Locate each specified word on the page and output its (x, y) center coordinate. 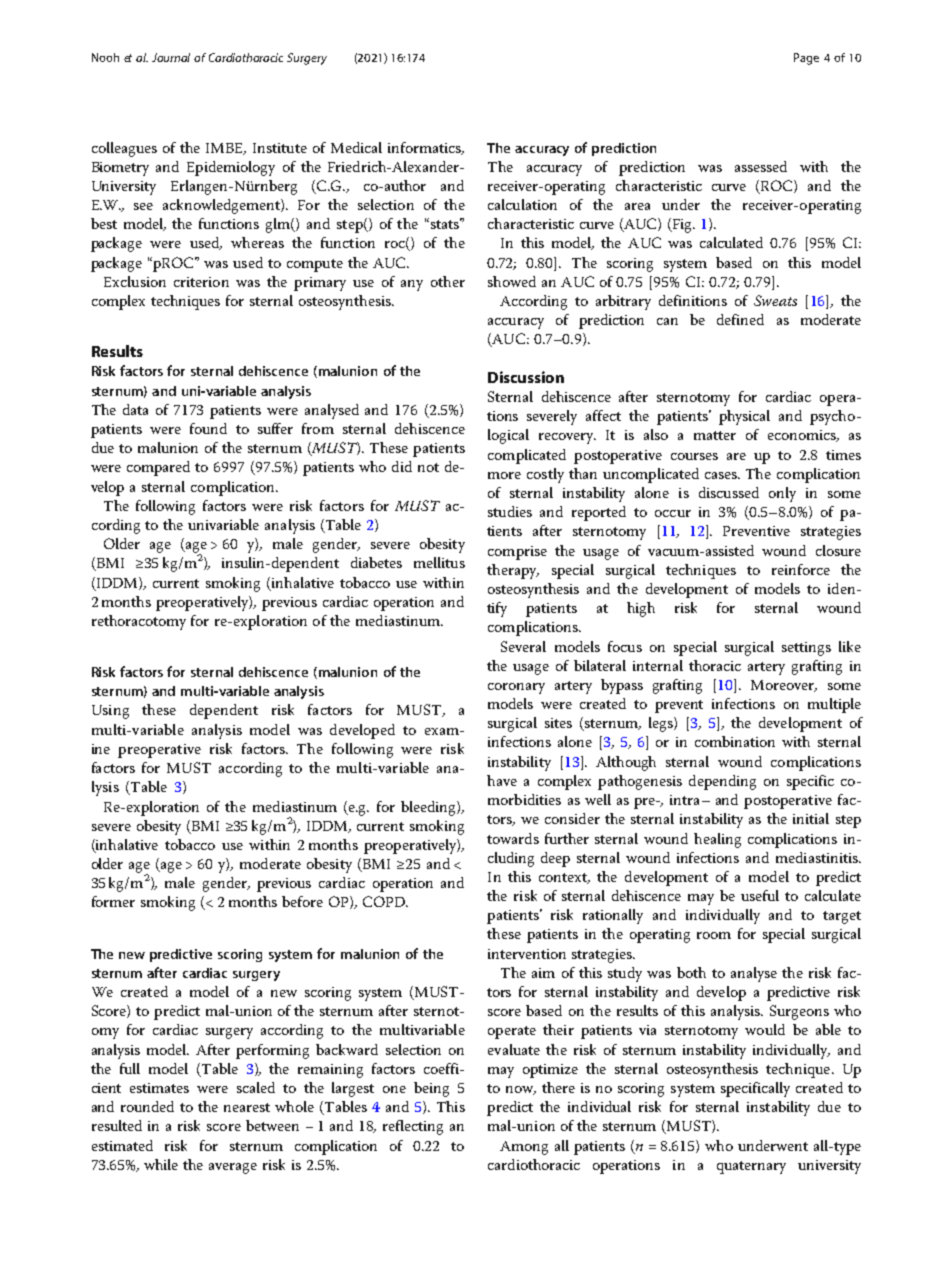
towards (513, 838)
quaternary (751, 1167)
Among (524, 1148)
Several (523, 646)
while (161, 1164)
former (113, 901)
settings (806, 649)
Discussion (526, 377)
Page (806, 59)
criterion (201, 282)
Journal (171, 57)
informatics (425, 148)
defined (740, 319)
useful (760, 895)
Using (110, 712)
